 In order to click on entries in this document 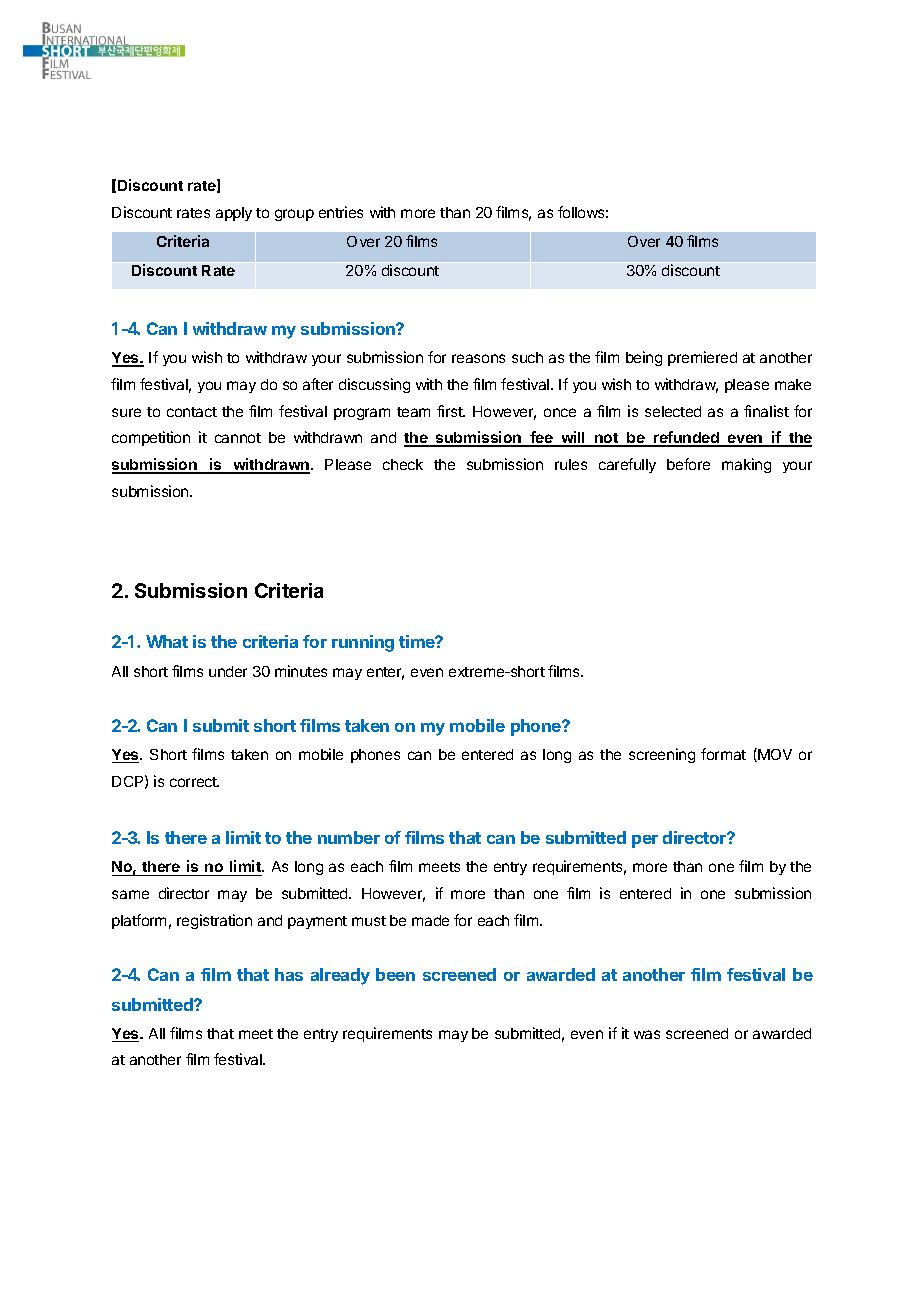, I will do `click(341, 212)`.
